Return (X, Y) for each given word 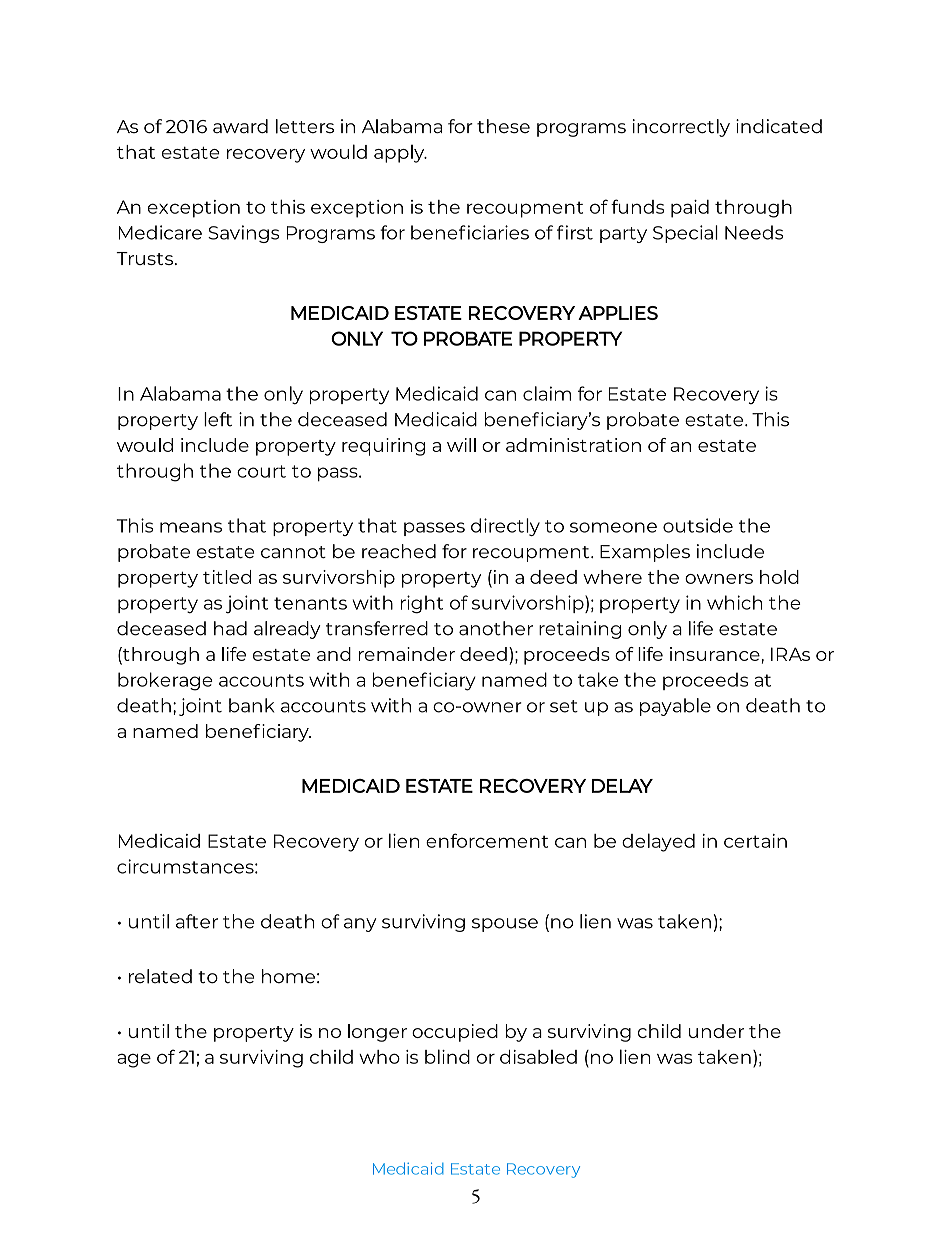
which (735, 602)
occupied (455, 1033)
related (160, 976)
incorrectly (681, 128)
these (503, 126)
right (422, 604)
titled (227, 577)
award (240, 126)
